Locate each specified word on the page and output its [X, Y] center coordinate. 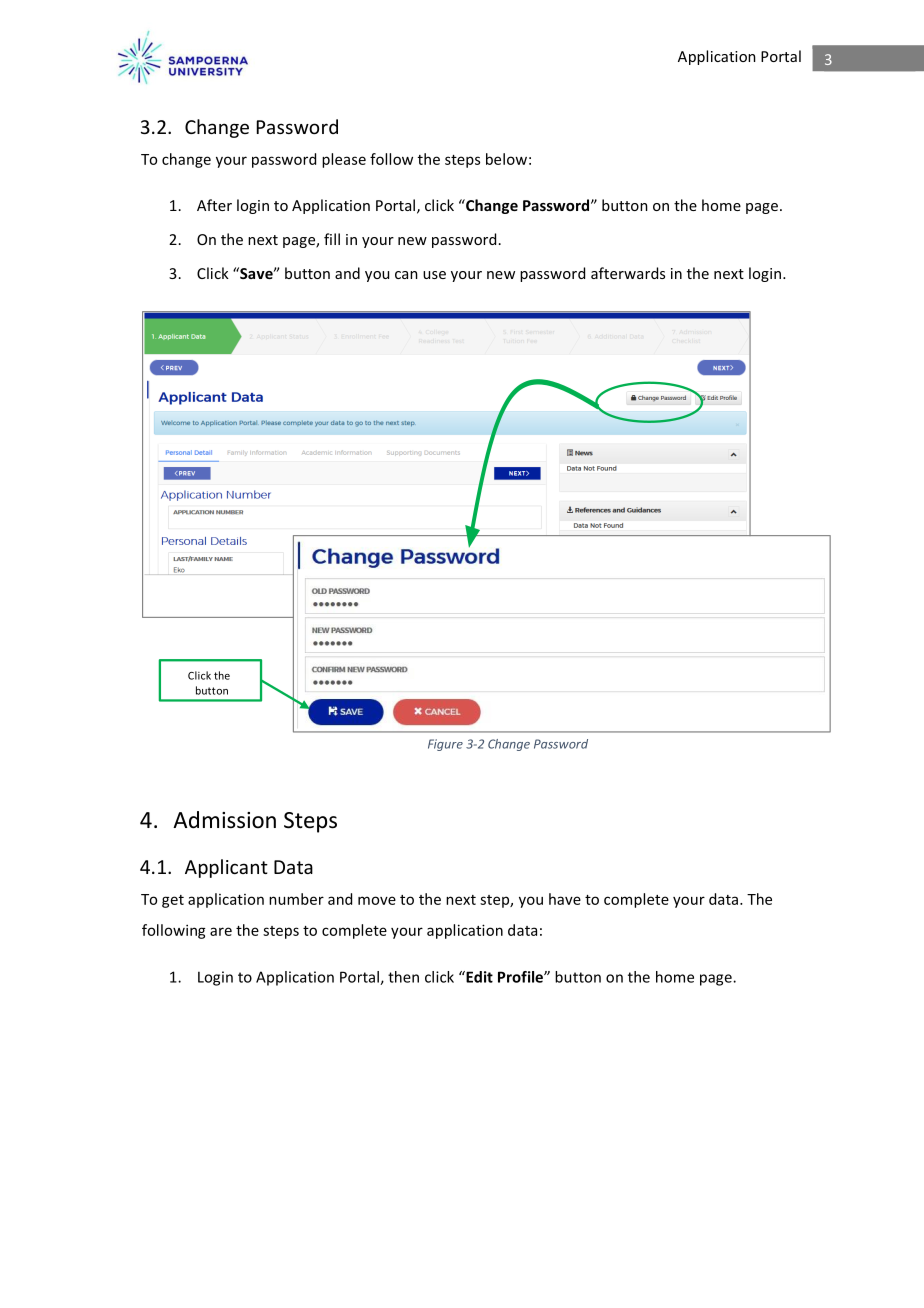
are [221, 931]
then [403, 977]
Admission [224, 820]
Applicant [226, 868]
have [565, 899]
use [434, 275]
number [296, 899]
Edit [478, 977]
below [506, 159]
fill [332, 239]
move [377, 900]
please [344, 160]
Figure [445, 745]
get [173, 901]
